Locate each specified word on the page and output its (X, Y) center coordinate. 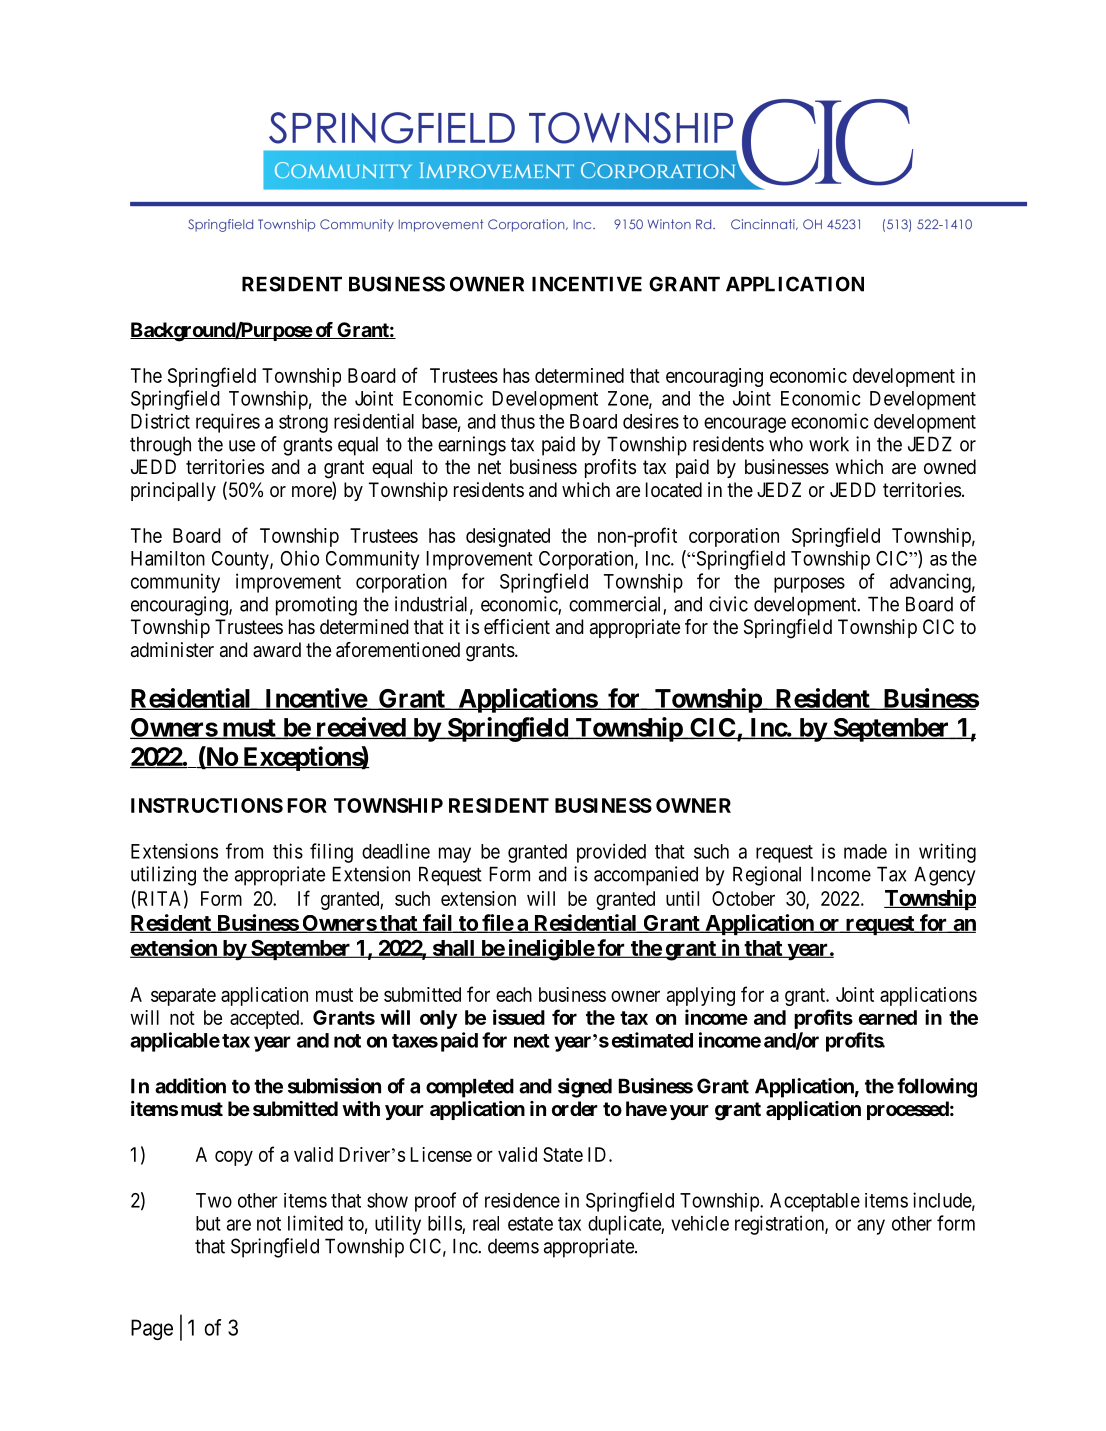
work (829, 444)
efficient (517, 626)
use (242, 446)
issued (519, 1017)
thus (518, 421)
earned (888, 1017)
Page (152, 1329)
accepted (266, 1019)
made (865, 851)
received (360, 728)
